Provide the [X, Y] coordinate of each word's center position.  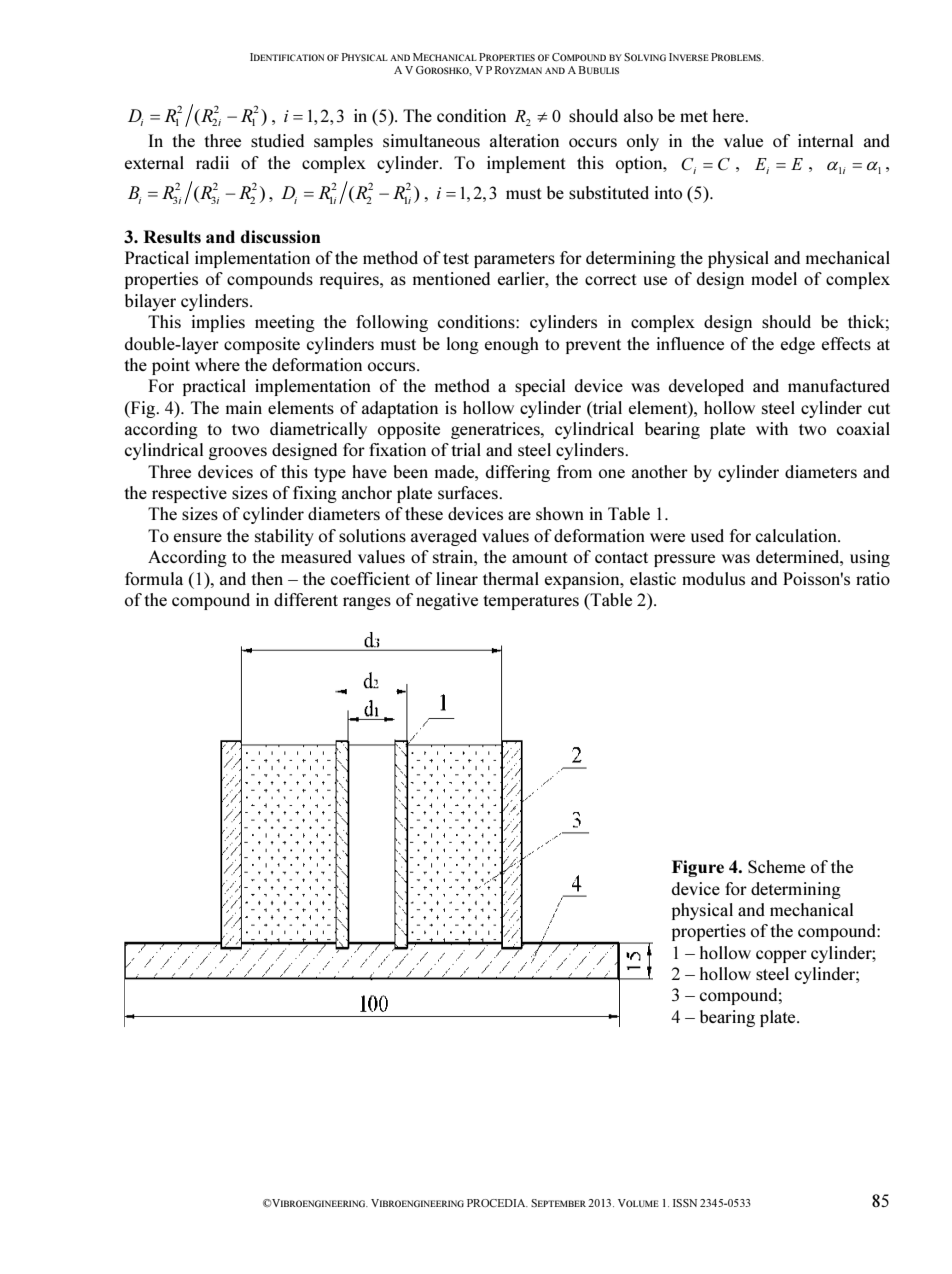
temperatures [531, 602]
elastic [653, 578]
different [306, 599]
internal [825, 140]
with [772, 428]
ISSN [685, 1203]
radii [212, 162]
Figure [698, 868]
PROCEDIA [497, 1203]
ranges [367, 603]
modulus [713, 578]
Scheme [776, 867]
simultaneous [431, 140]
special [540, 387]
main [244, 407]
